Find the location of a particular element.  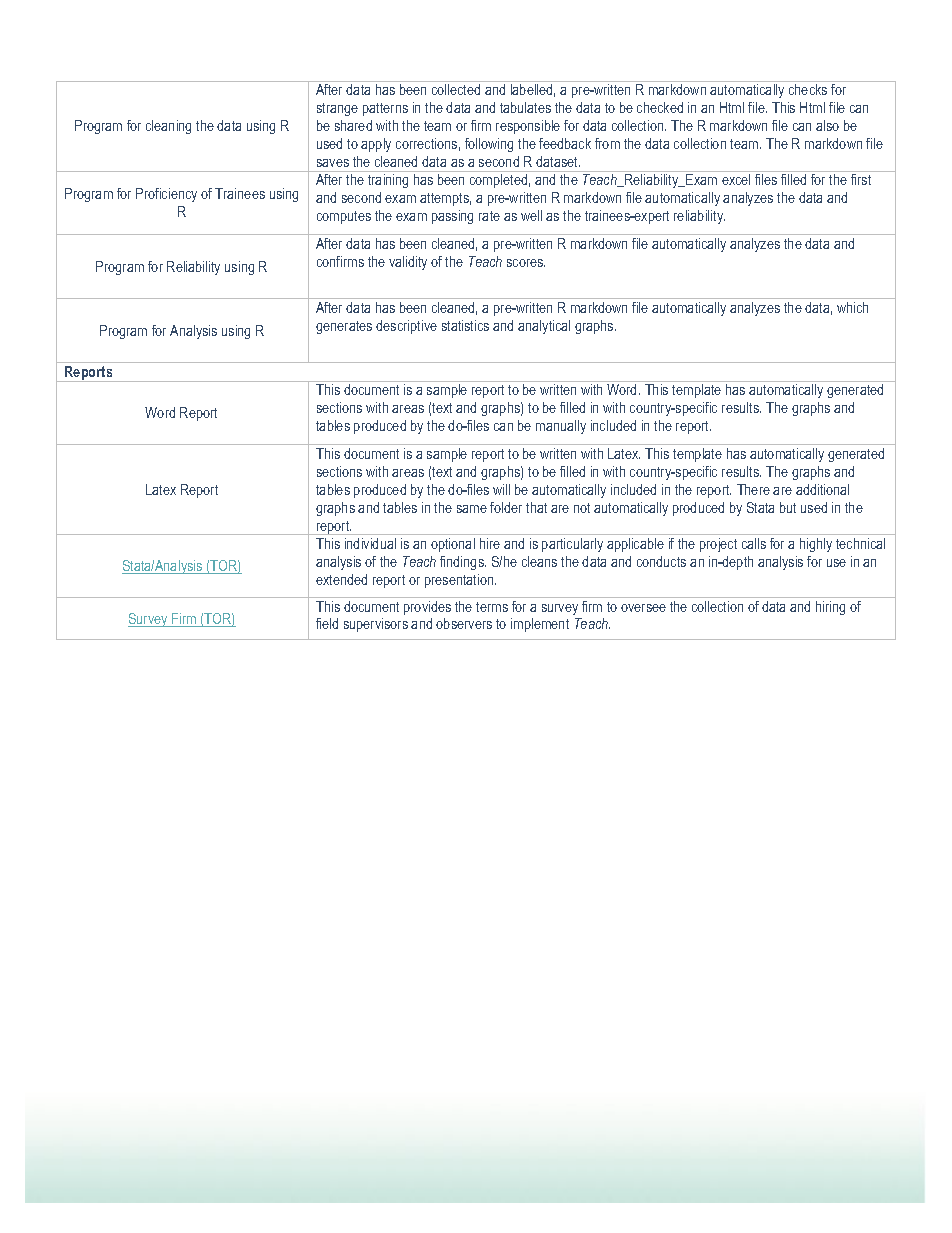

descriptive is located at coordinates (406, 327).
